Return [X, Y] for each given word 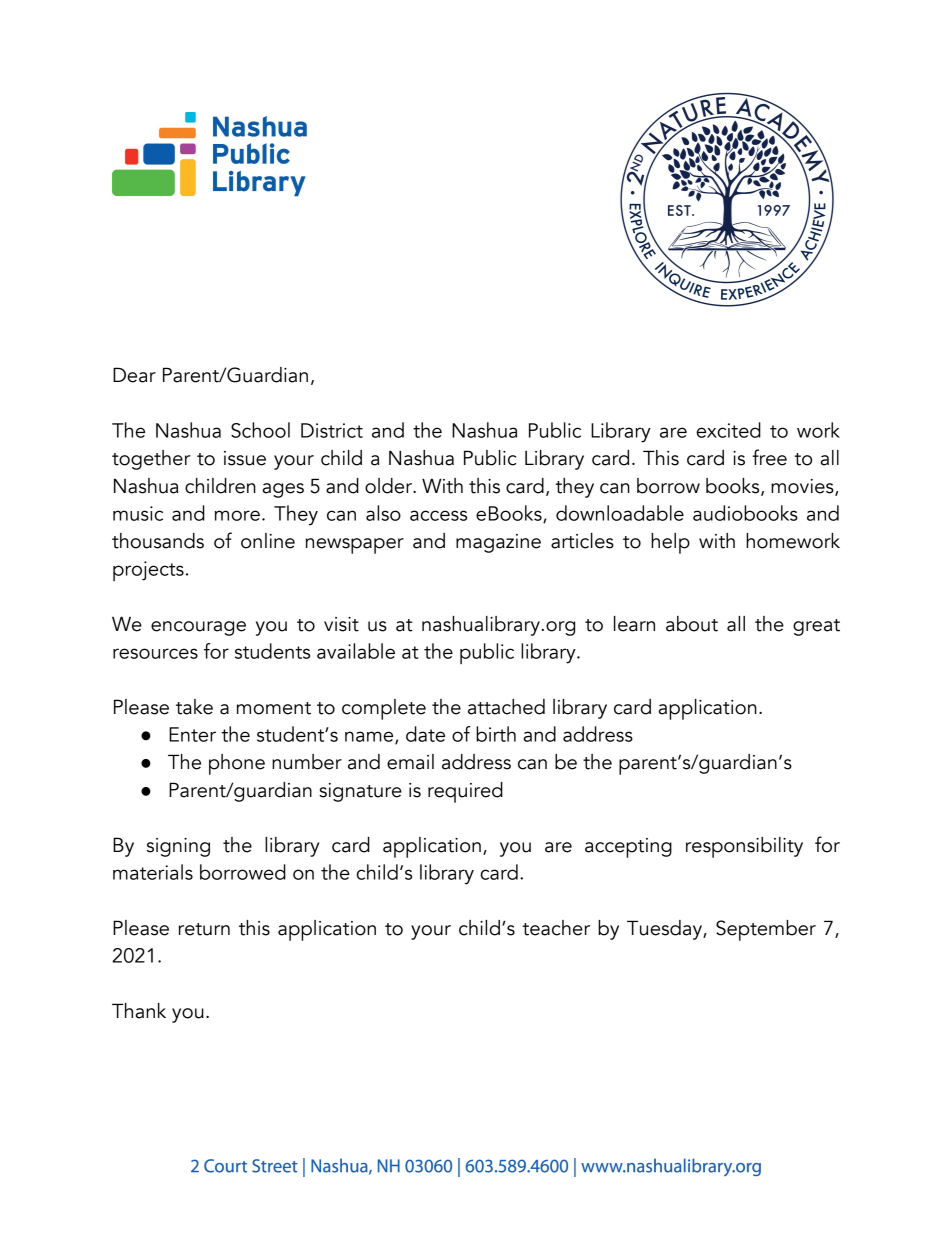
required [465, 792]
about [692, 624]
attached [506, 707]
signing [178, 847]
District [332, 430]
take [194, 707]
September [766, 930]
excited [728, 430]
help [670, 543]
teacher [556, 928]
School [260, 430]
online [268, 541]
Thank [139, 1011]
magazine [498, 543]
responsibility [744, 847]
